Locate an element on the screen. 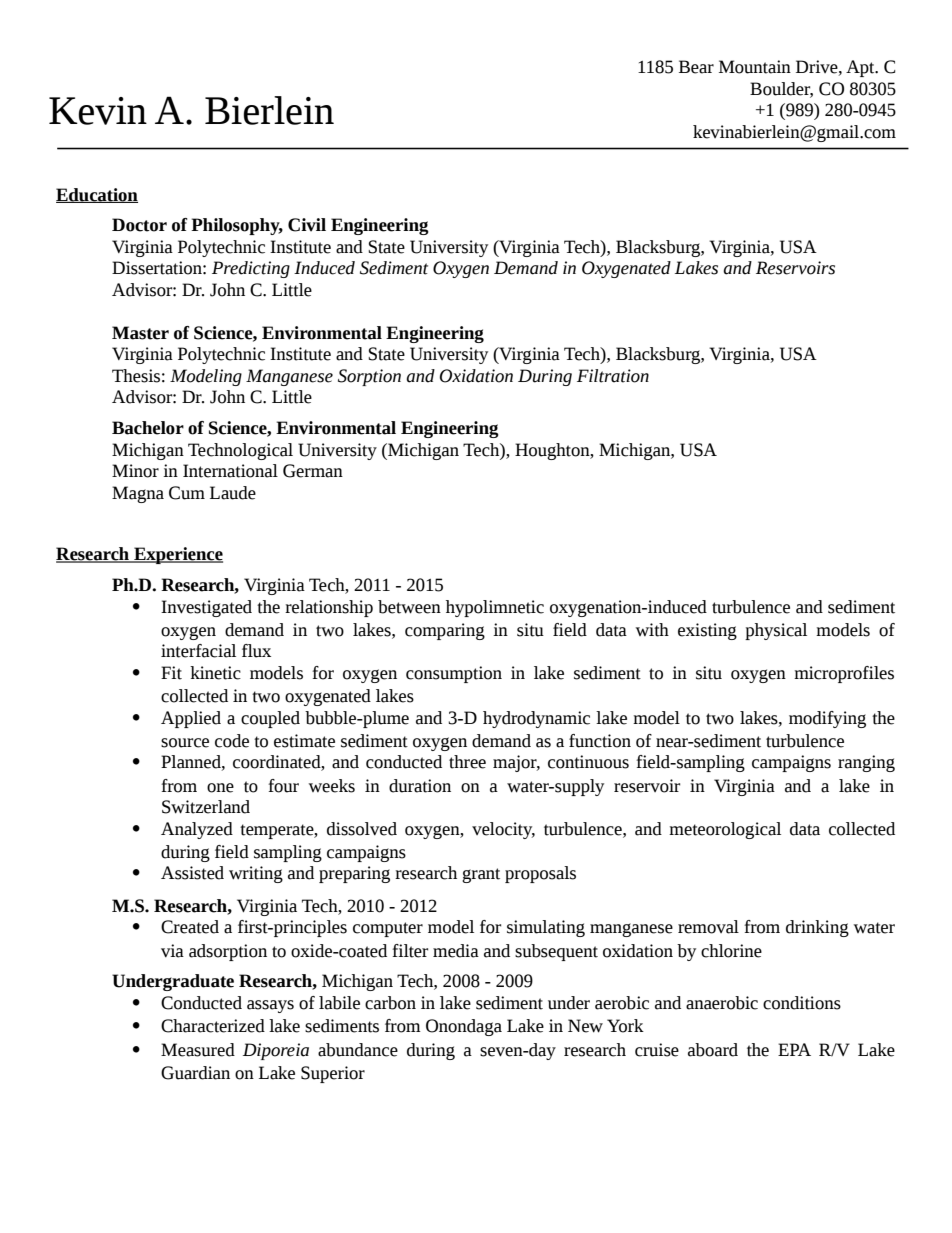 The height and width of the screenshot is (1233, 952). German is located at coordinates (313, 471).
